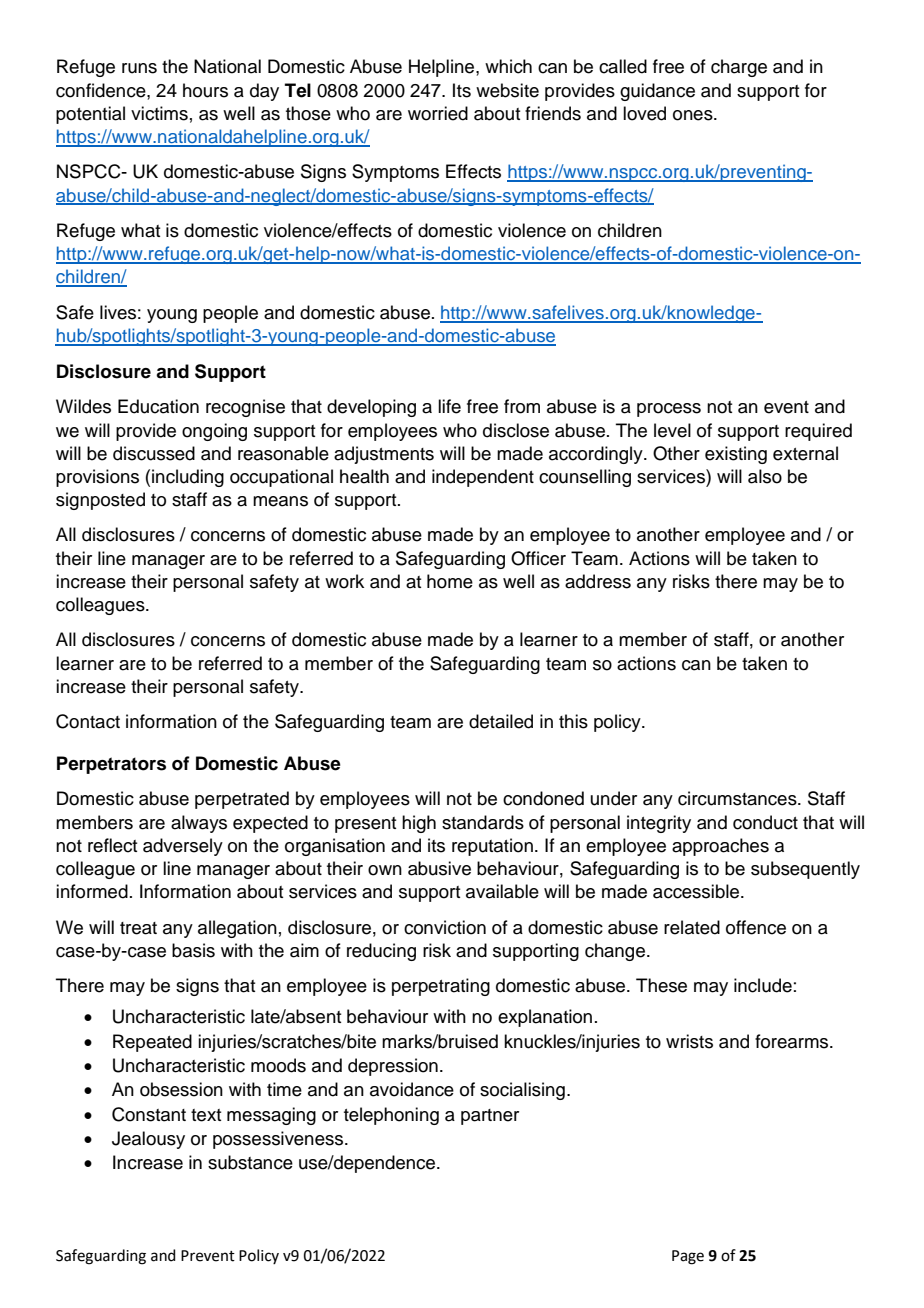  What do you see at coordinates (669, 410) in the screenshot?
I see `process` at bounding box center [669, 410].
